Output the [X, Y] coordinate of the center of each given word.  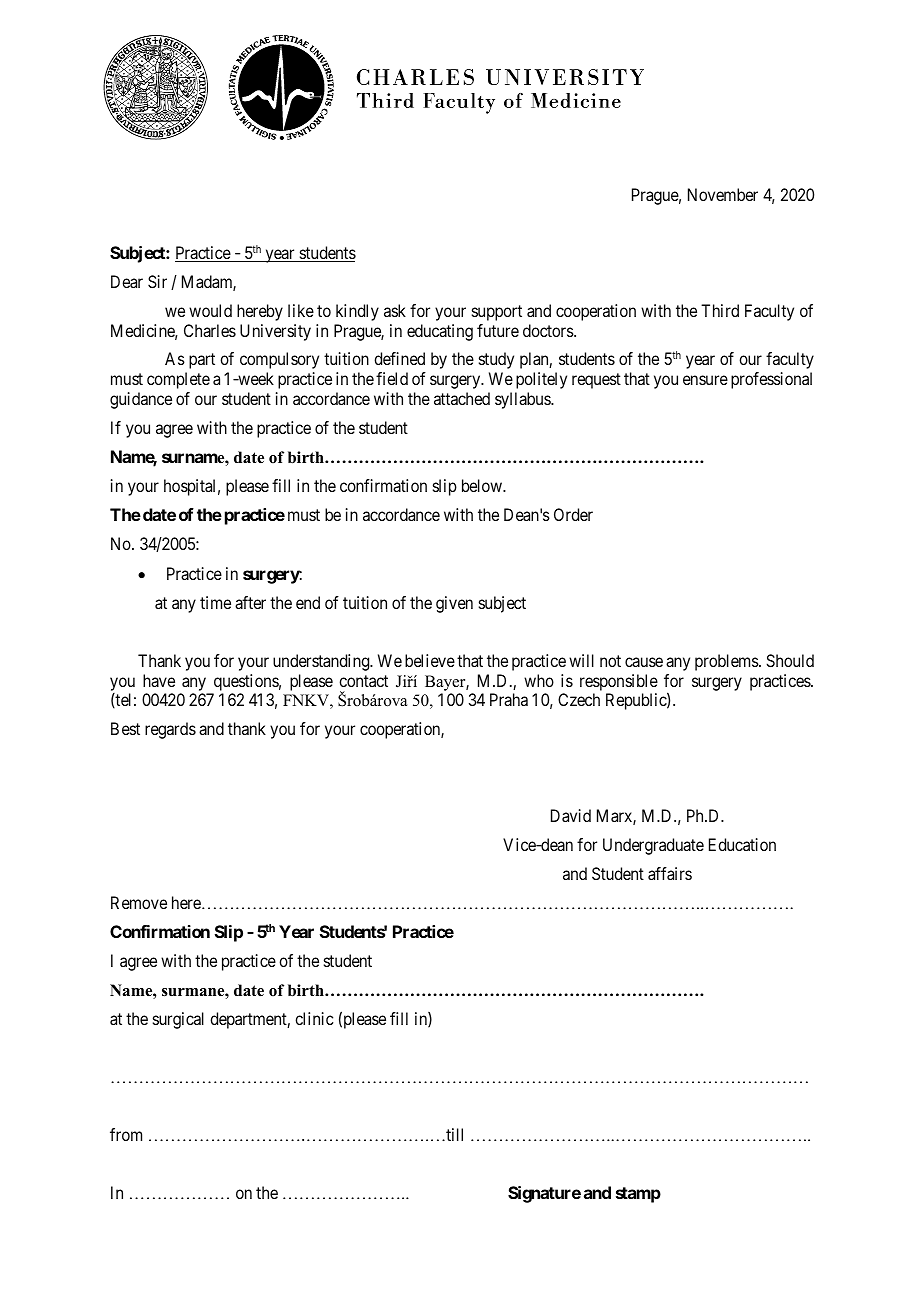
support [497, 313]
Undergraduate [653, 846]
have [159, 680]
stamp [638, 1195]
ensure [705, 380]
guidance [141, 400]
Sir [157, 281]
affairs [670, 873]
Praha [509, 699]
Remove [139, 902]
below [483, 485]
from [126, 1134]
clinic [314, 1018]
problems [727, 662]
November [723, 194]
